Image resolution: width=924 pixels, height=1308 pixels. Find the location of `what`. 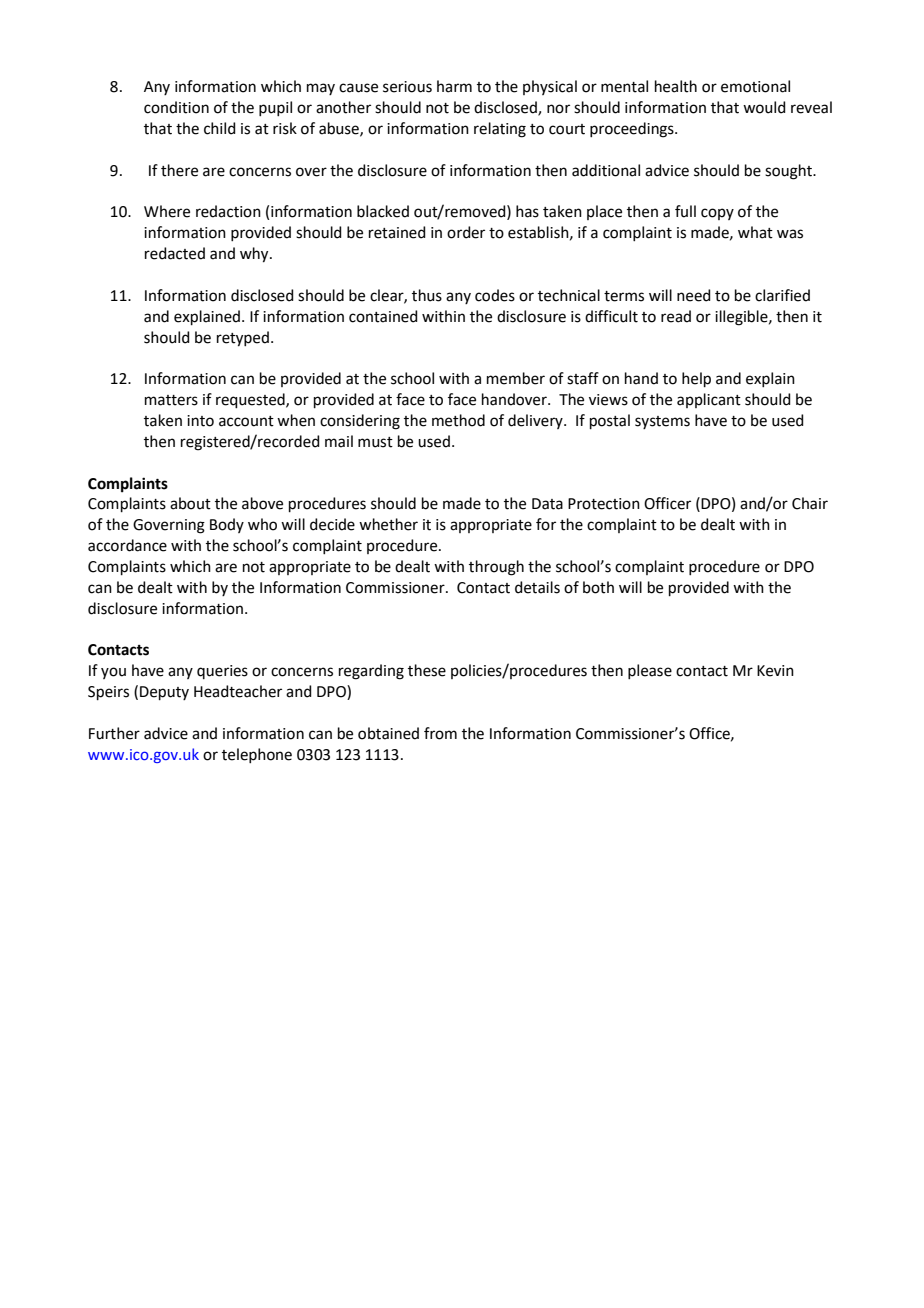

what is located at coordinates (755, 232).
